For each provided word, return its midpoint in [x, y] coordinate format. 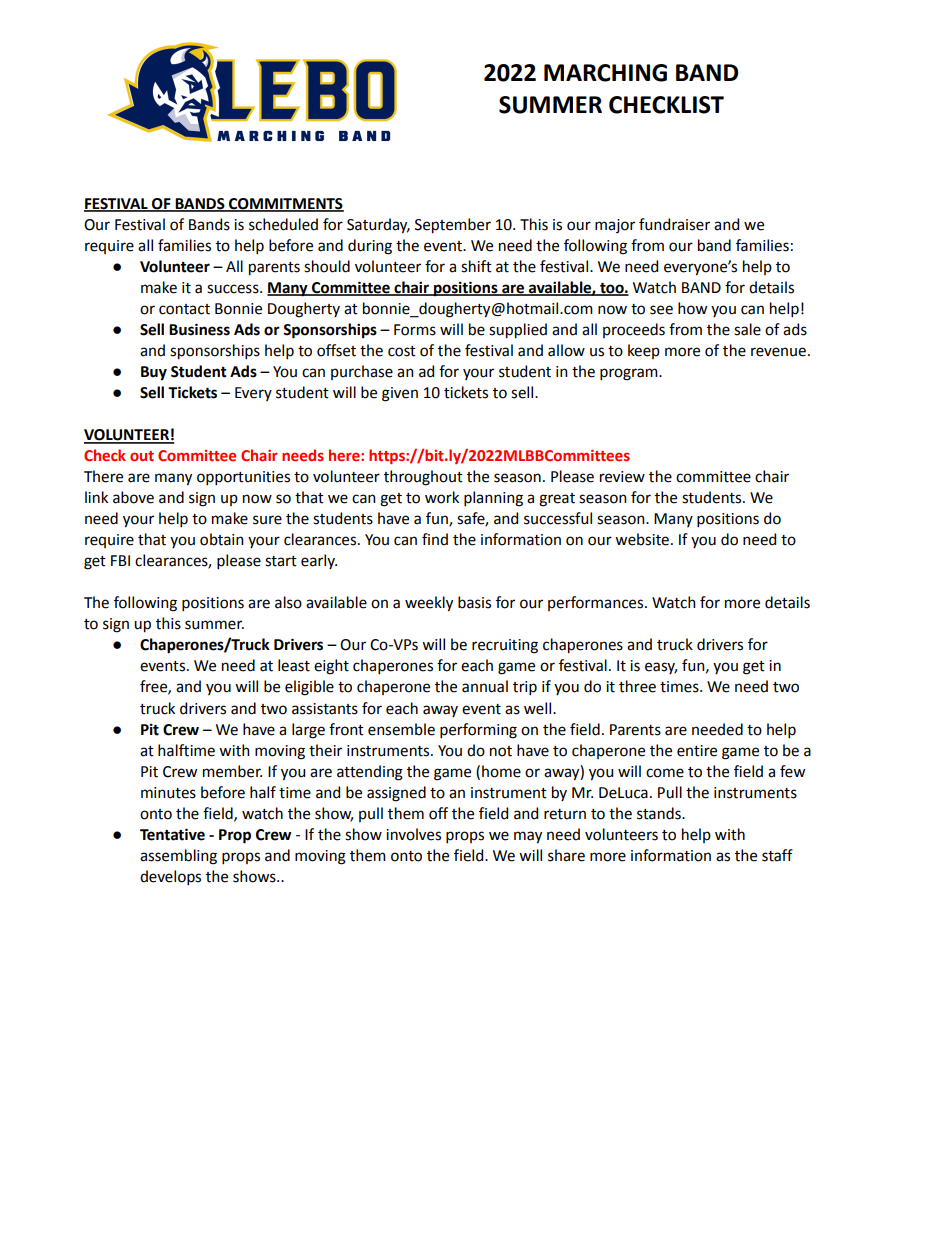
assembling [178, 857]
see [661, 310]
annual [485, 686]
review [622, 477]
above [133, 497]
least [294, 665]
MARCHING [605, 73]
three [637, 686]
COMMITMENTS [285, 205]
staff [777, 855]
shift [476, 266]
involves [413, 834]
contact [184, 309]
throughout [423, 478]
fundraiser [674, 224]
